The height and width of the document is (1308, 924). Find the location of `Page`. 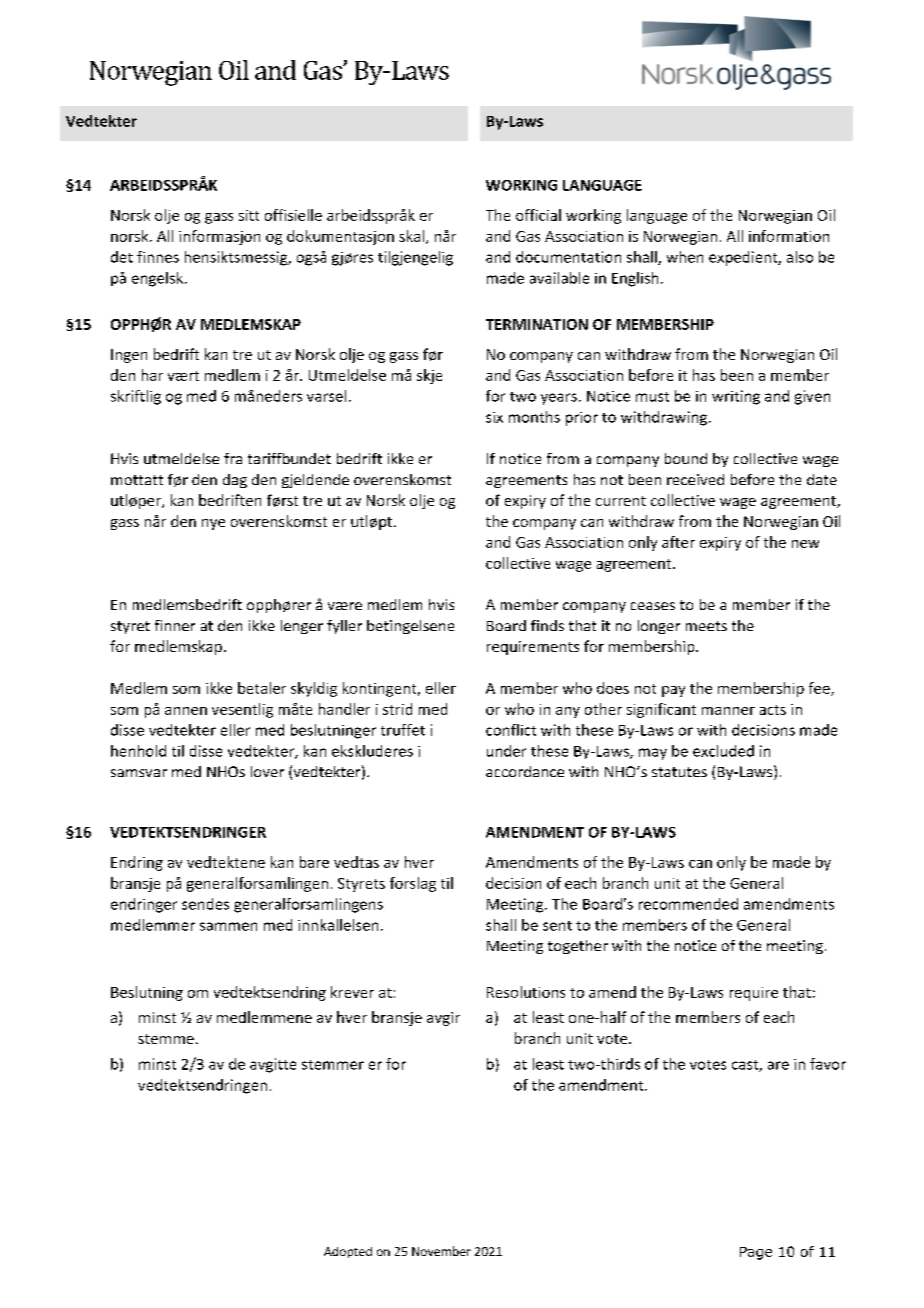

Page is located at coordinates (756, 1253).
